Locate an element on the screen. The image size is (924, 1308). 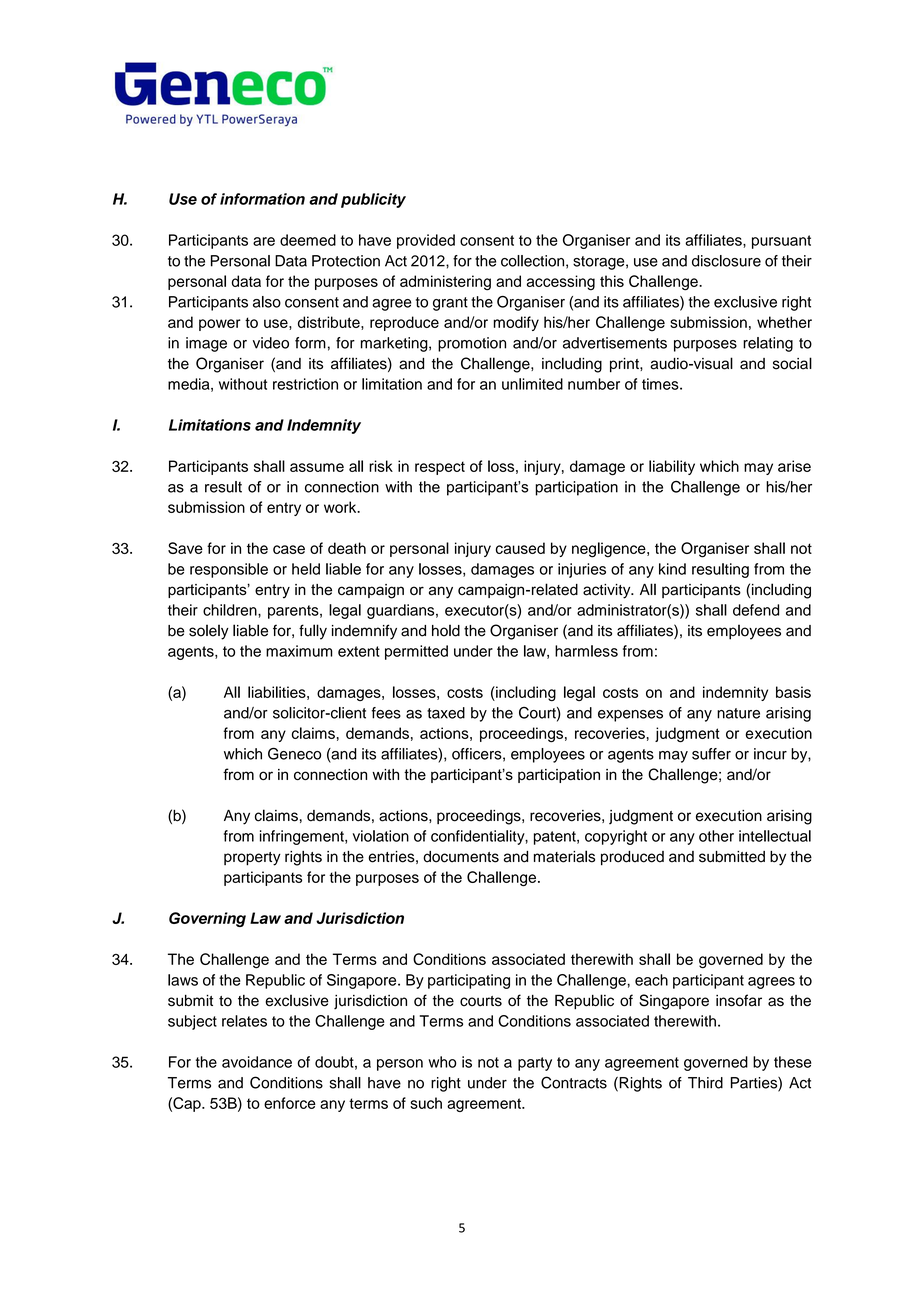
defend is located at coordinates (756, 610).
